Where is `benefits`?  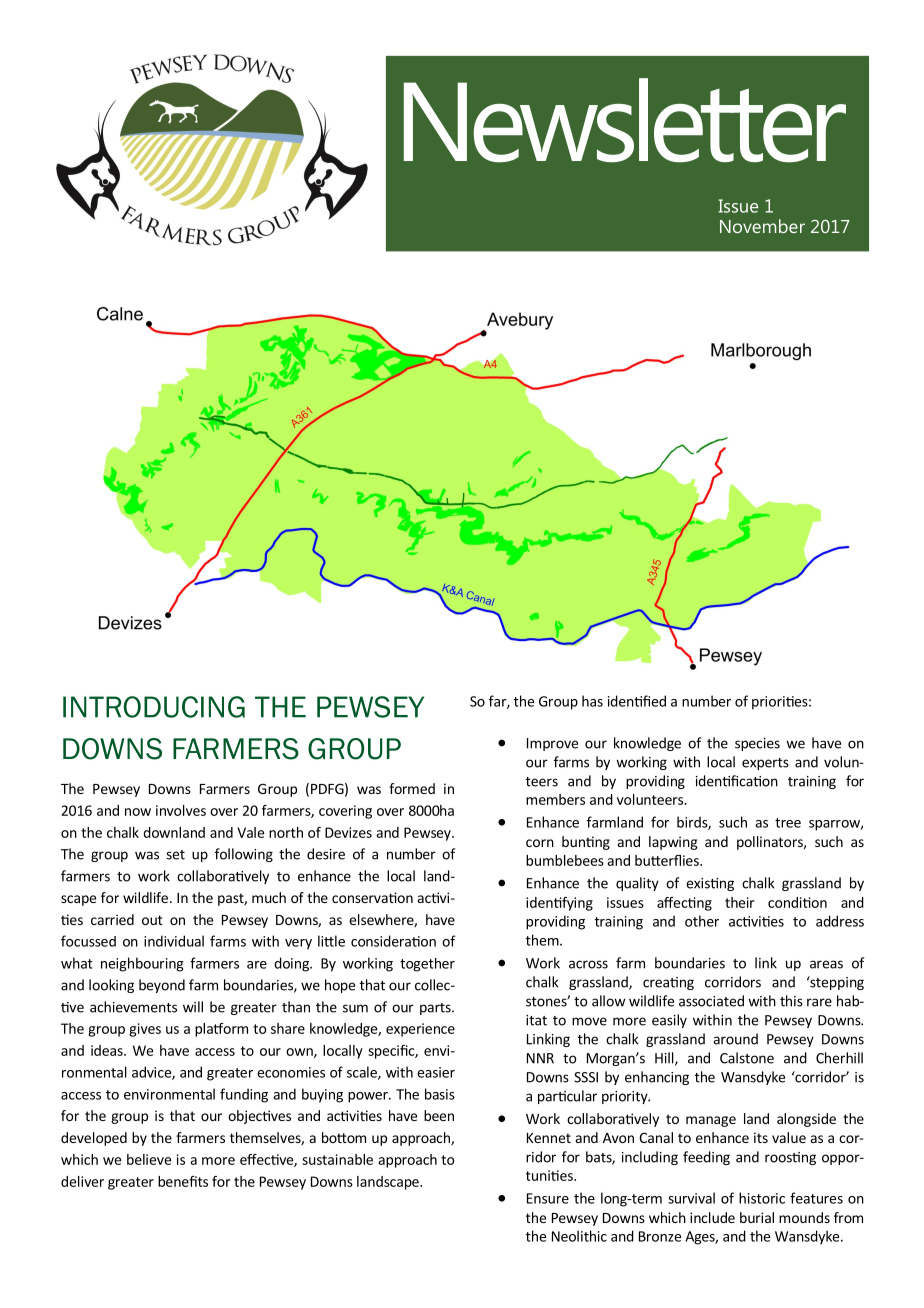
benefits is located at coordinates (183, 1181).
